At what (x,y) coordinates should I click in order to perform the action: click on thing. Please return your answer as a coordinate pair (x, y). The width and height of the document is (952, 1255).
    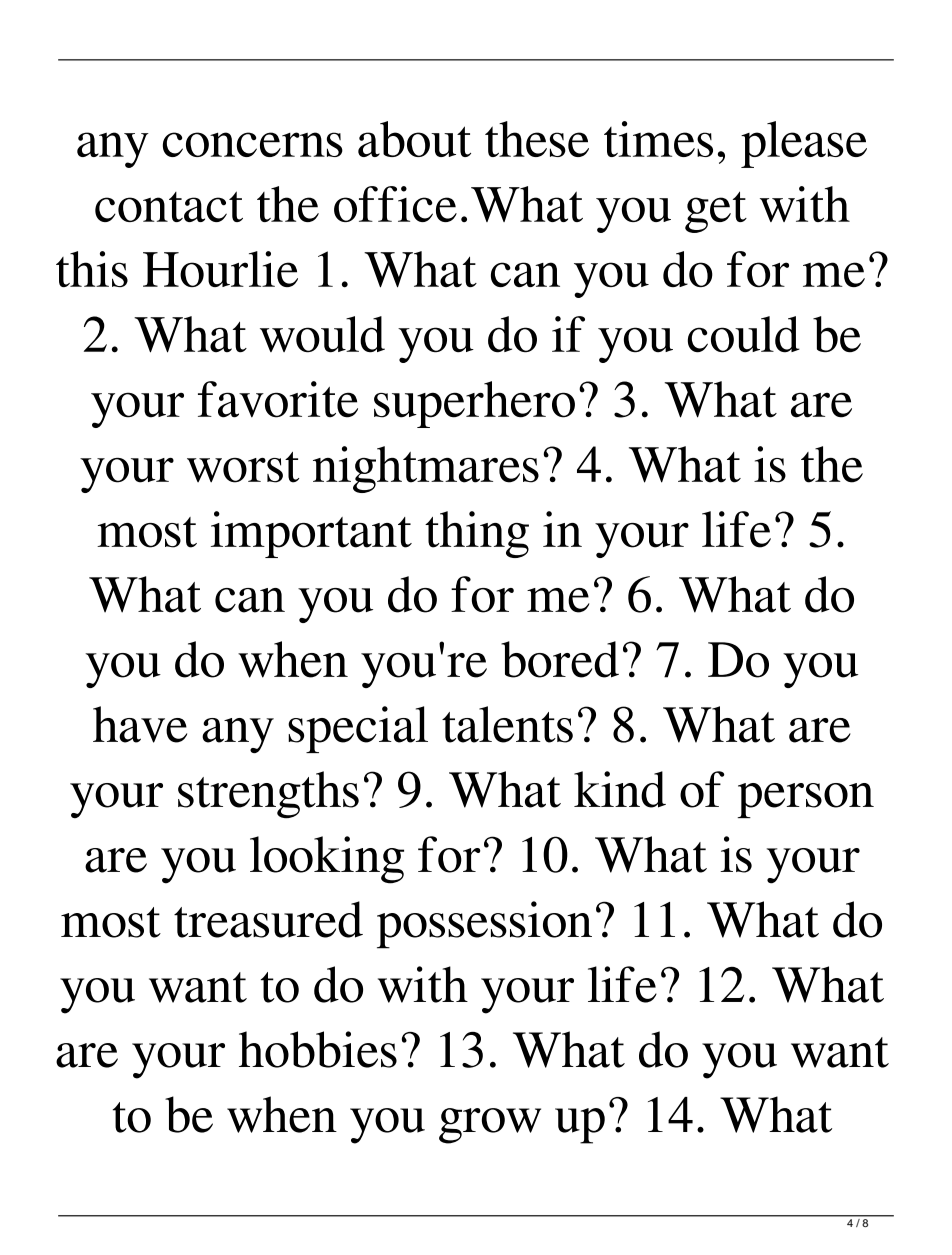
    Looking at the image, I should click on (477, 534).
